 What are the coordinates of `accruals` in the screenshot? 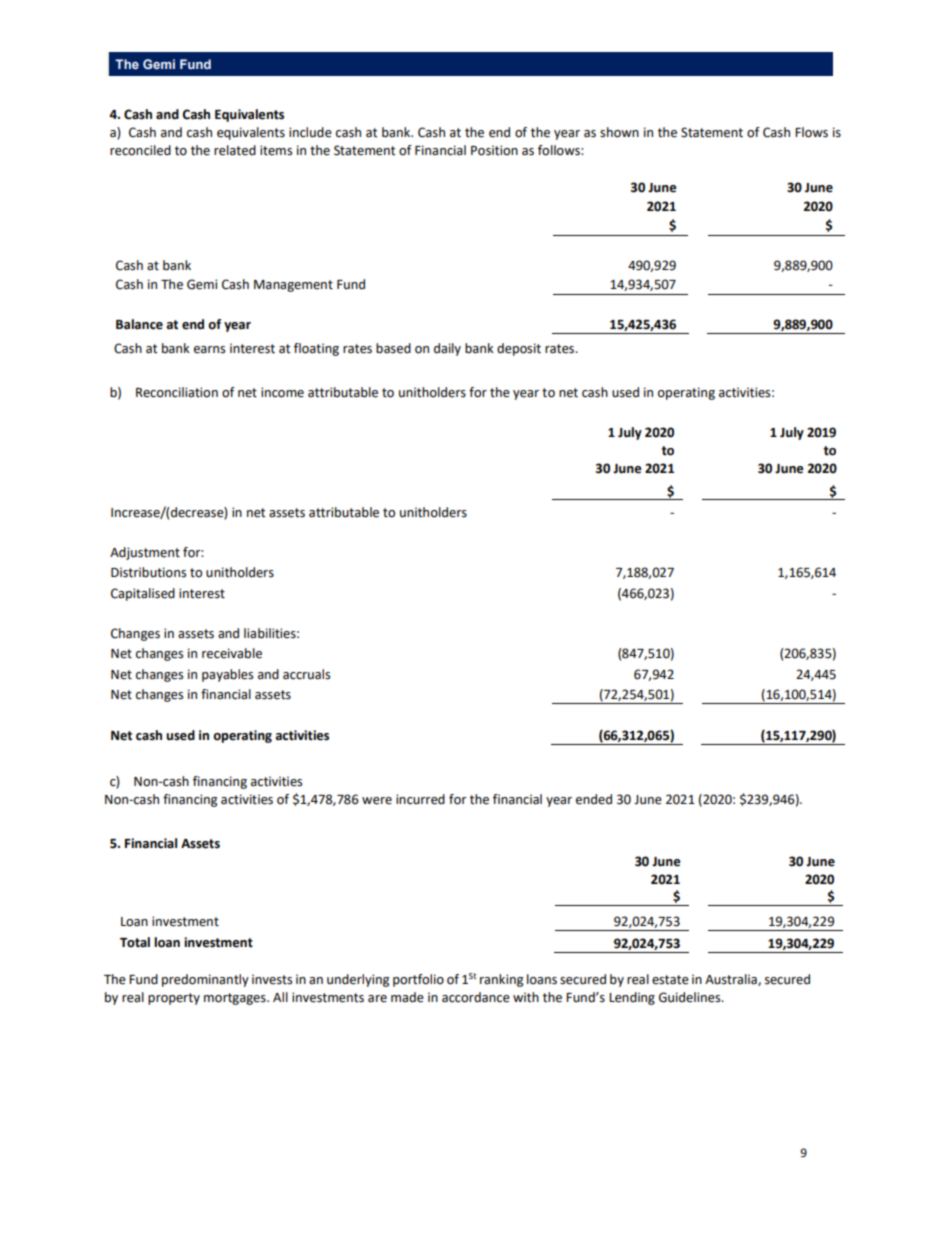 It's located at (306, 674).
